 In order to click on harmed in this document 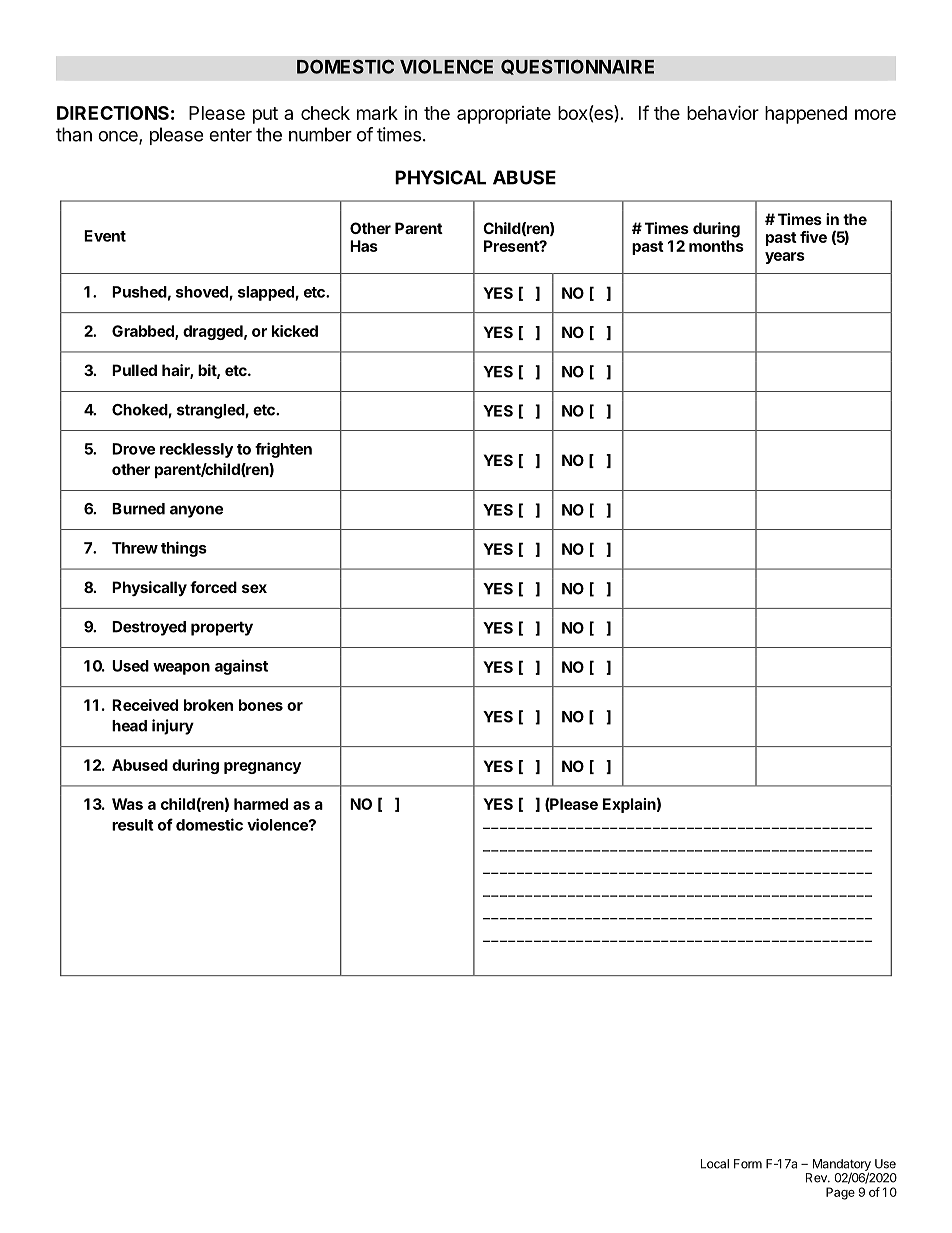, I will do `click(261, 804)`.
